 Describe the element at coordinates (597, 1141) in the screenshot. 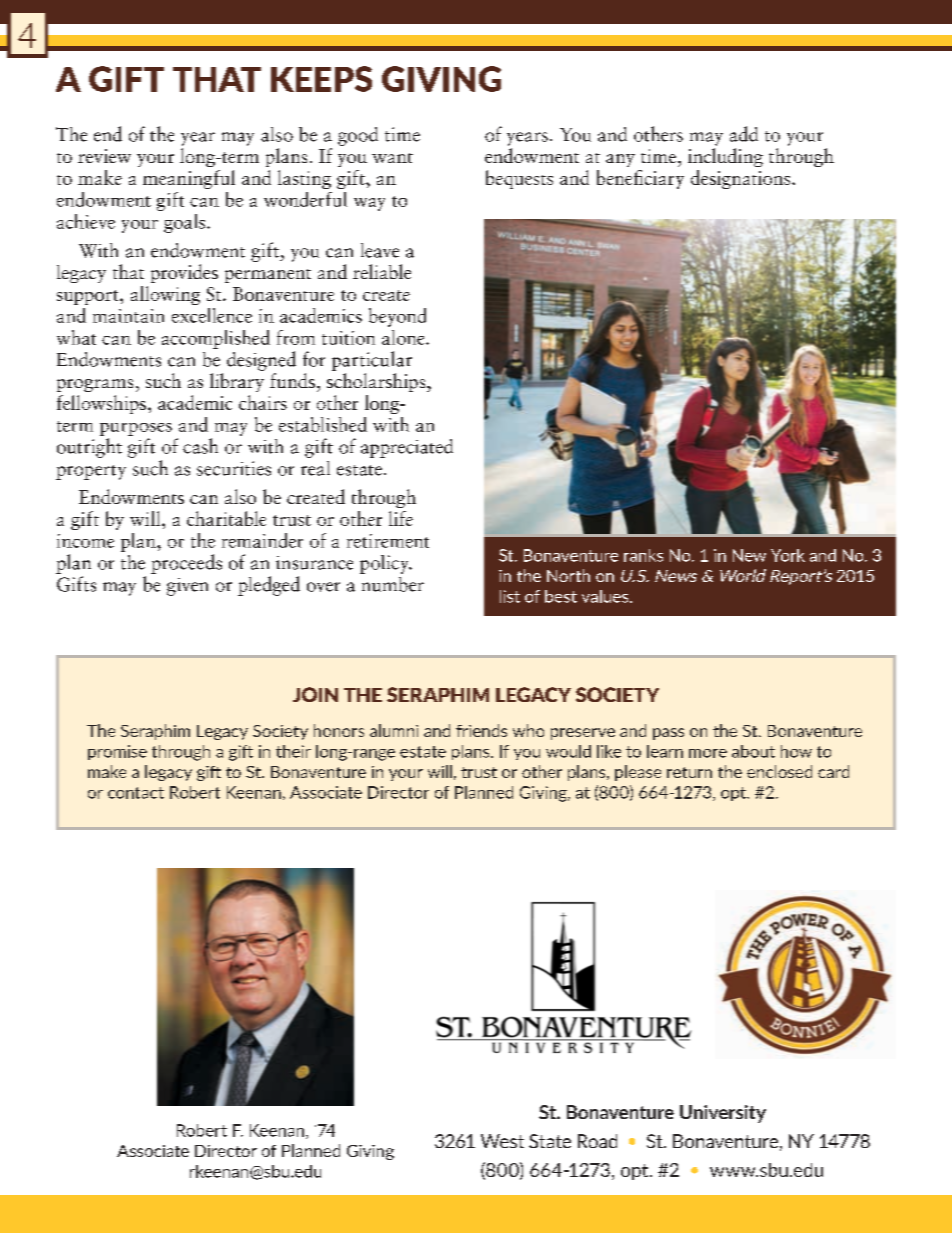

I see `Road` at that location.
